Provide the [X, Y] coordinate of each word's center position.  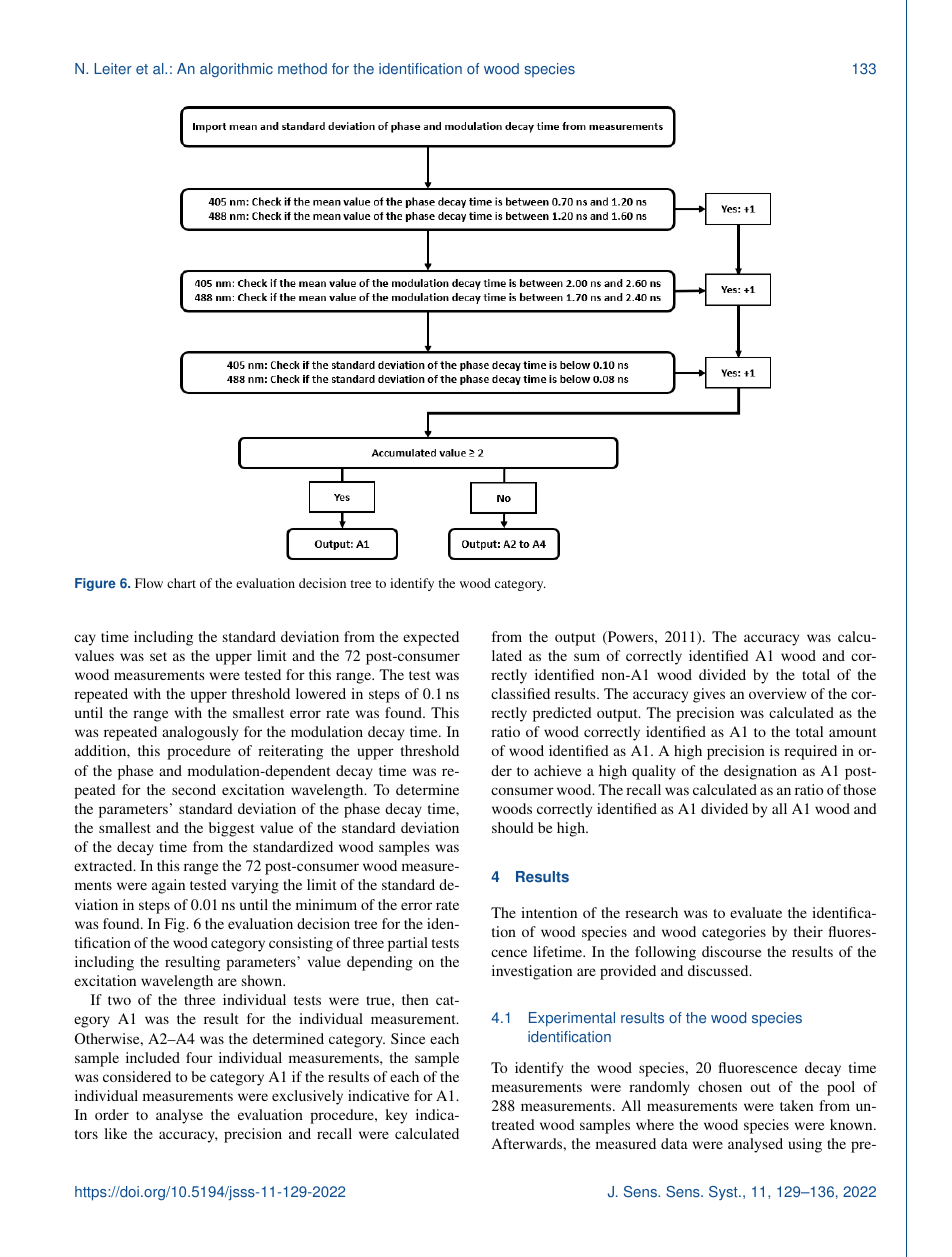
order [112, 1114]
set [158, 656]
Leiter [113, 69]
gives [709, 695]
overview [777, 693]
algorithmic [236, 70]
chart [181, 583]
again [168, 886]
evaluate [756, 912]
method [302, 69]
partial [408, 944]
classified [520, 693]
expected [431, 638]
